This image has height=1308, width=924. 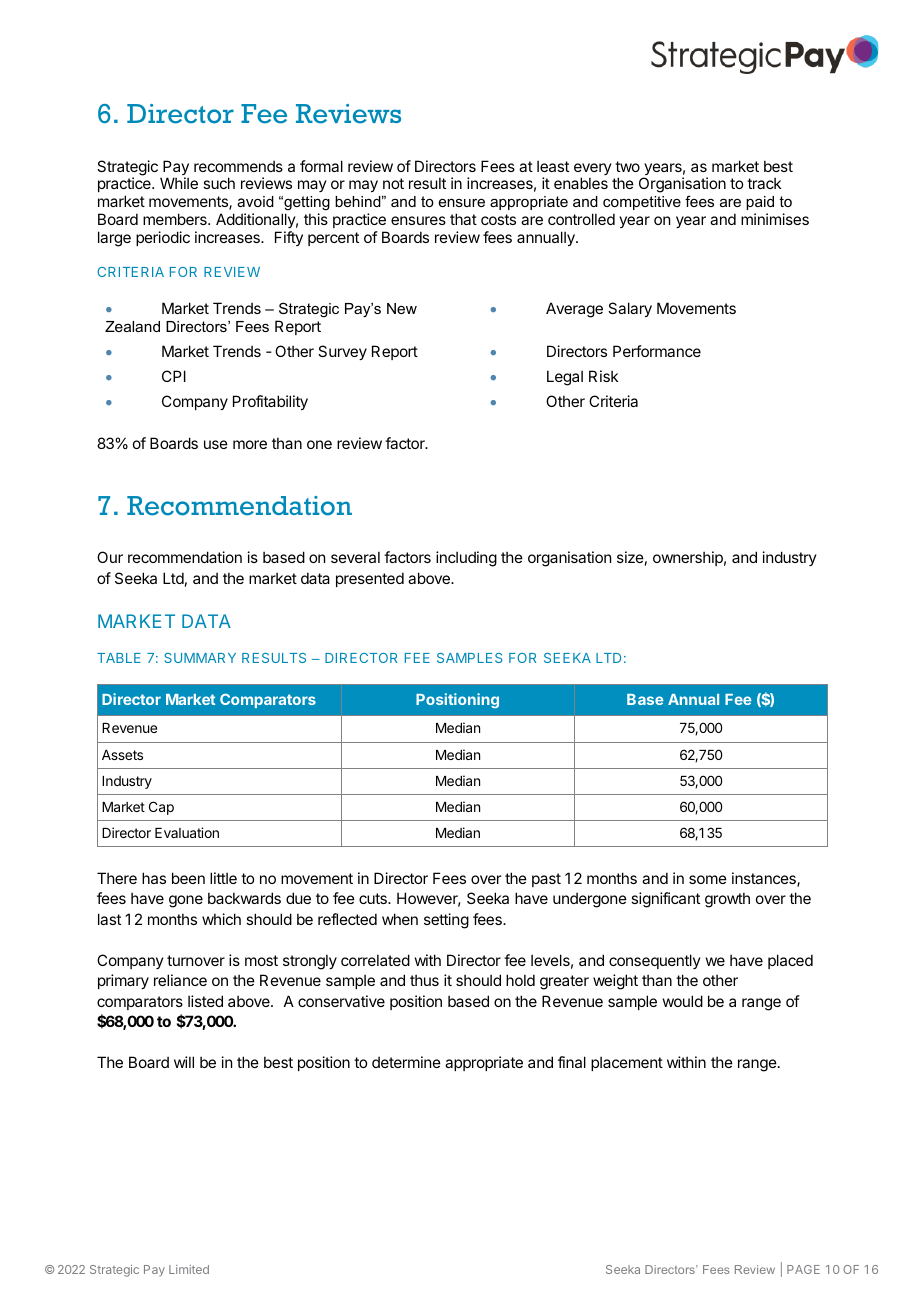 I want to click on paid, so click(x=760, y=203).
